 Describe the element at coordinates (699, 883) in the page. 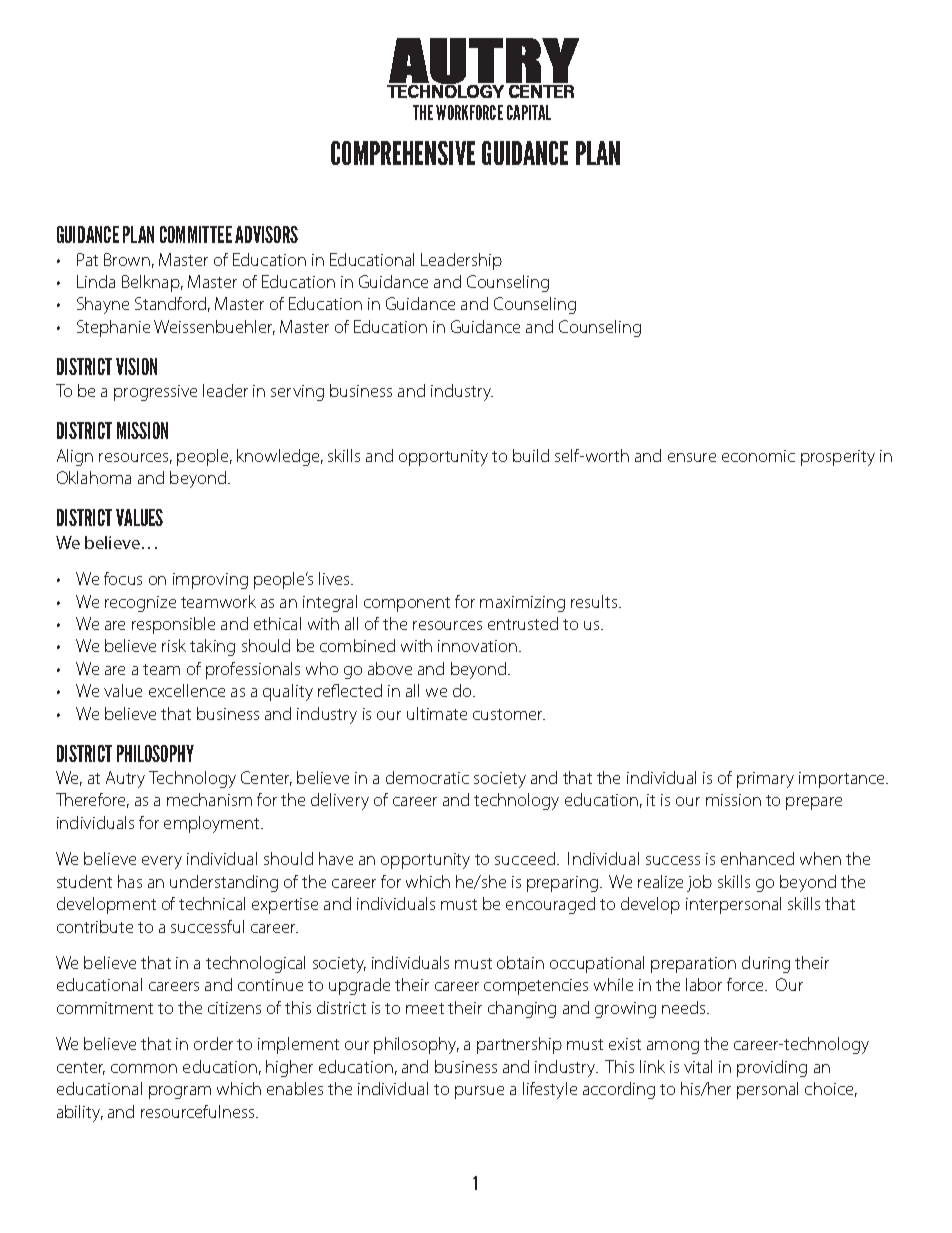

I see `job` at that location.
